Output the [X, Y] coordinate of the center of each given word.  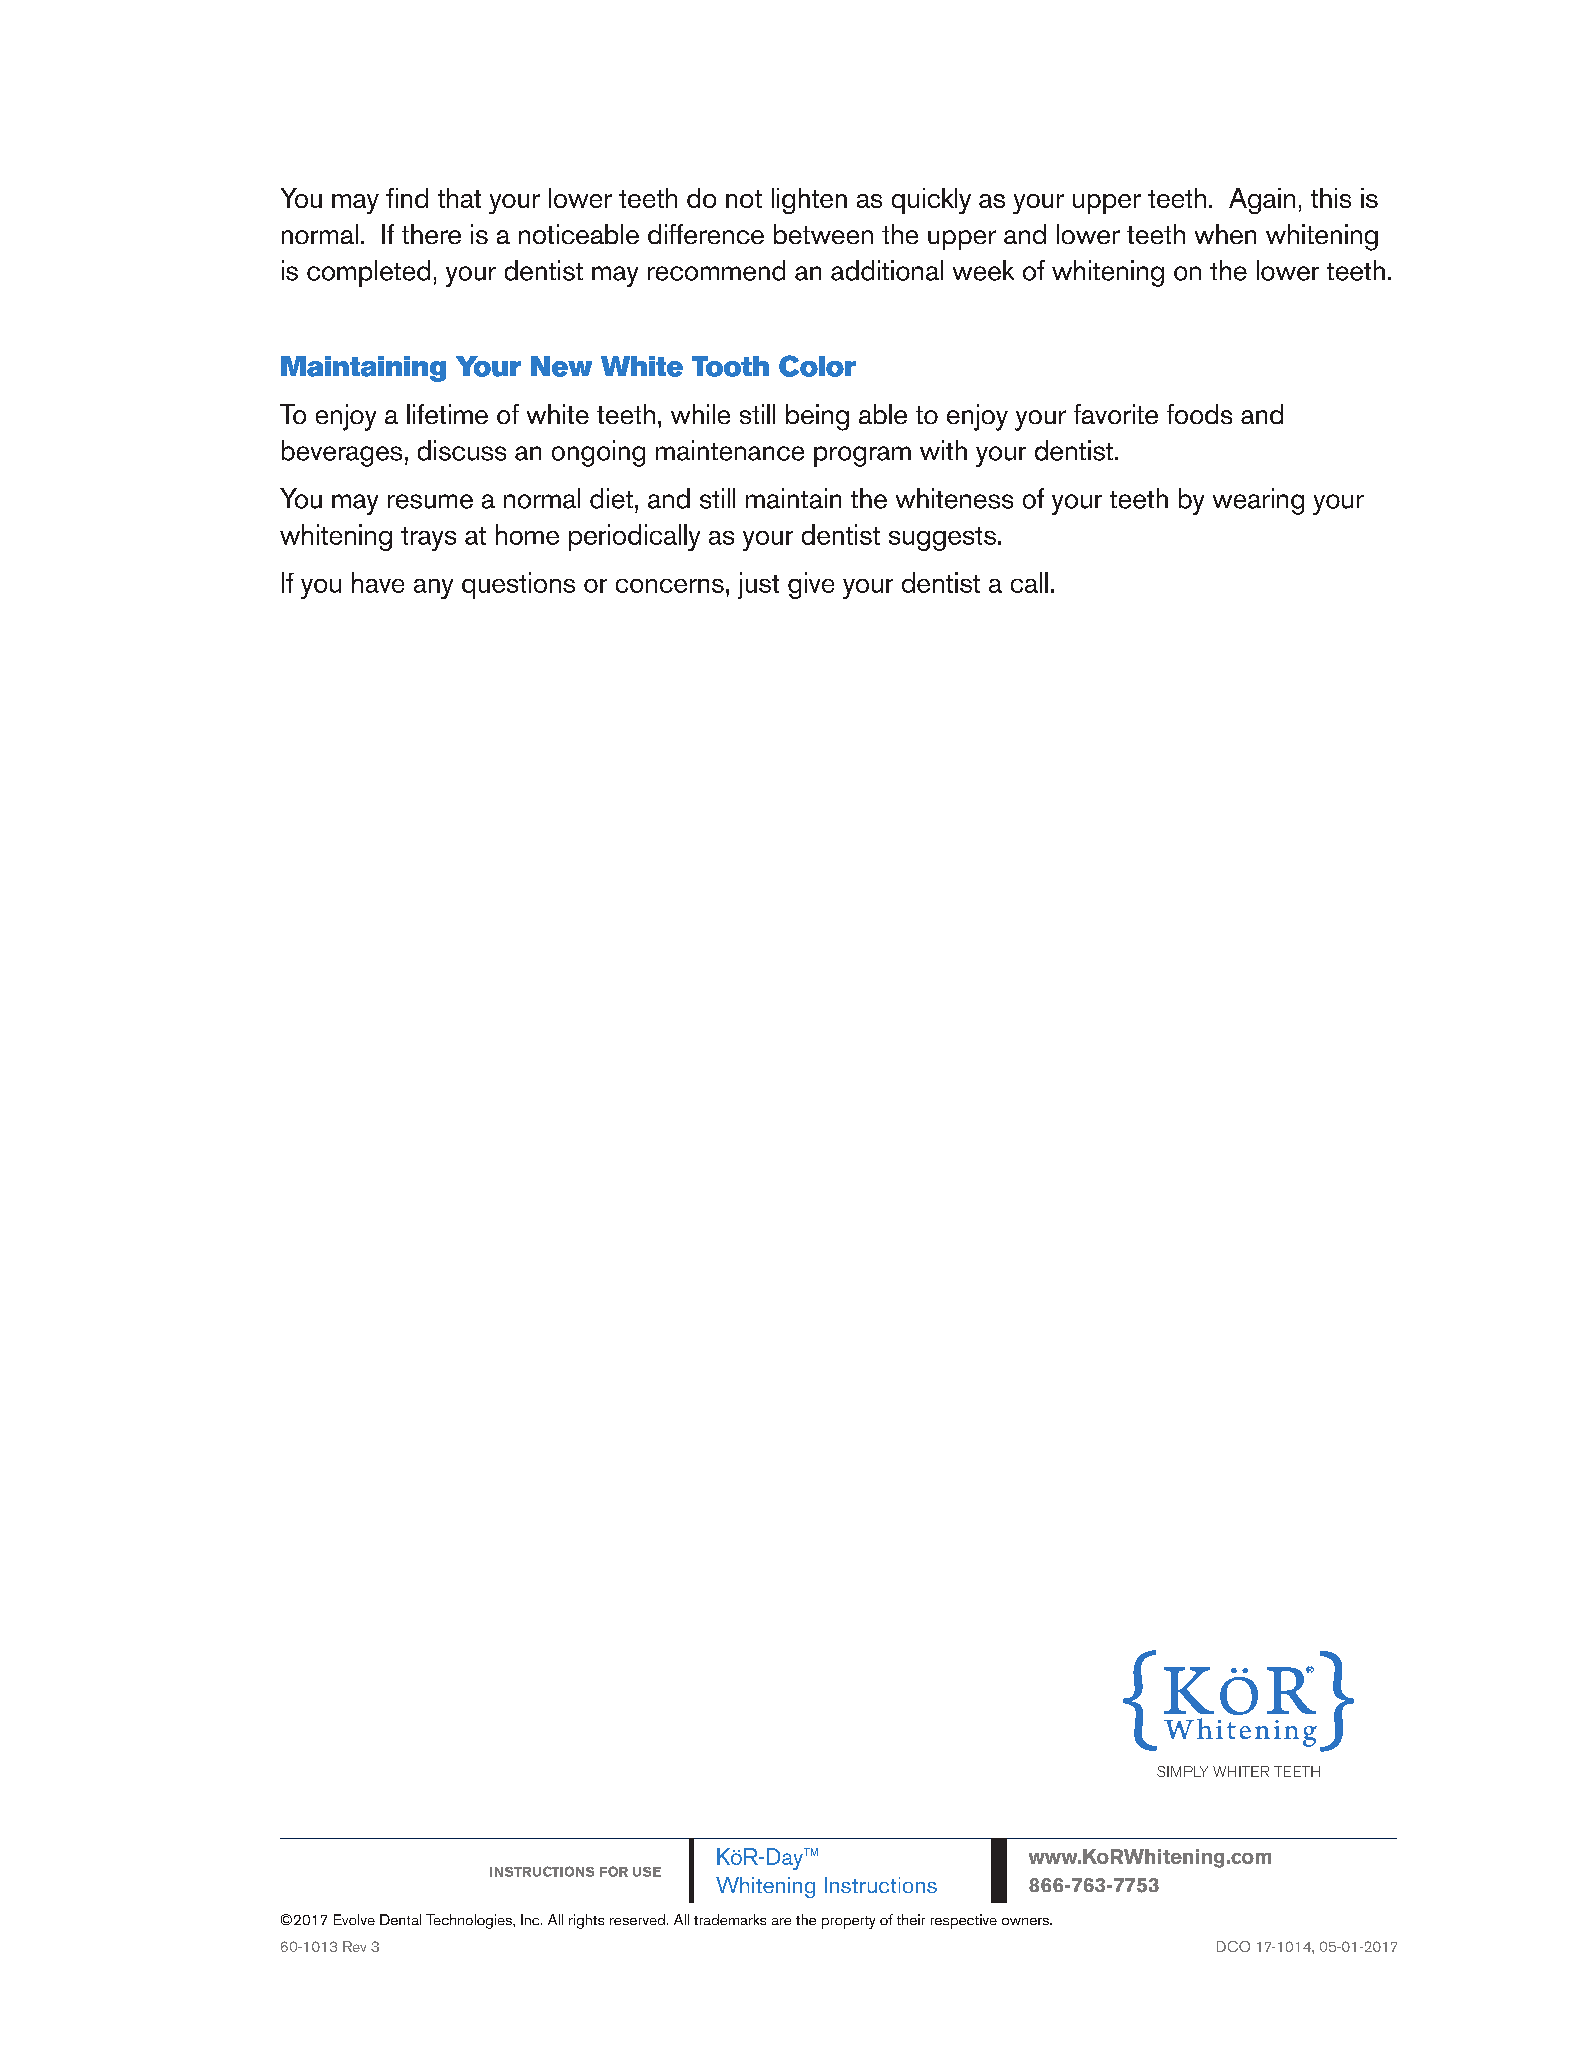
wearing [1258, 501]
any [433, 589]
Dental [400, 1919]
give [811, 585]
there [431, 234]
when [1225, 234]
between [823, 234]
